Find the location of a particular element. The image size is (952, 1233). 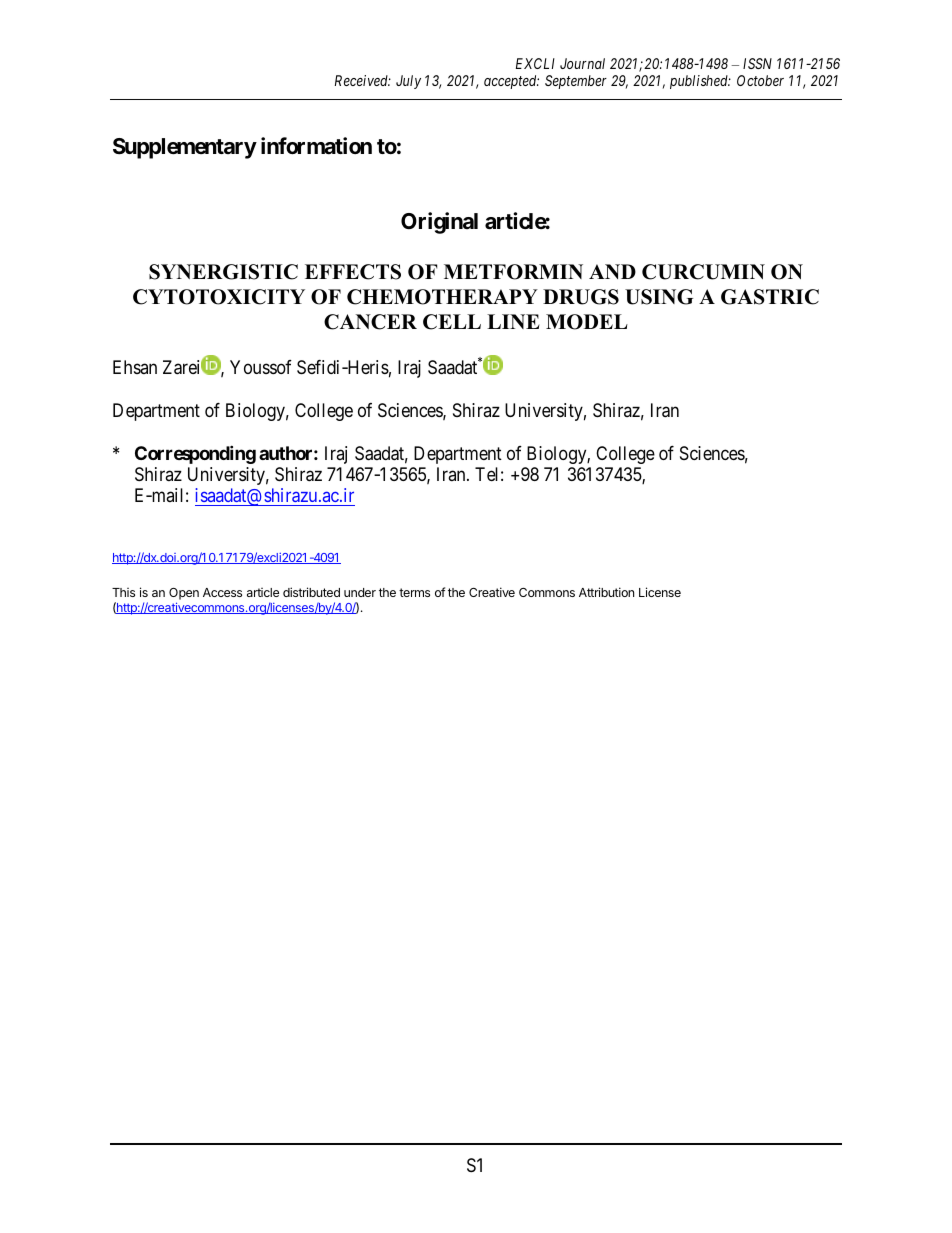

October is located at coordinates (760, 80).
